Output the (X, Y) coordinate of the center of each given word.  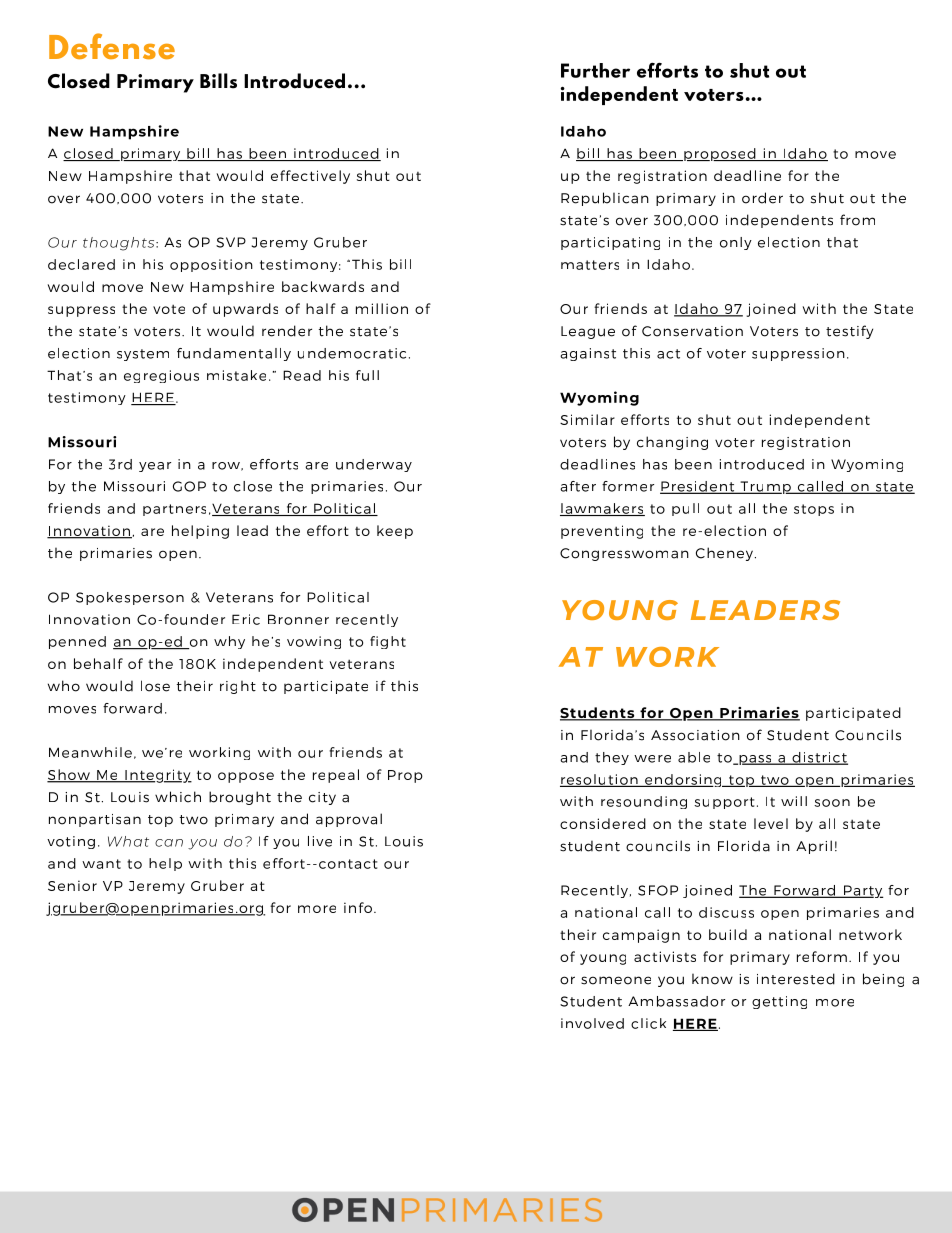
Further (595, 70)
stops (814, 510)
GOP (189, 486)
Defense (112, 46)
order (762, 198)
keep (395, 532)
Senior (72, 885)
